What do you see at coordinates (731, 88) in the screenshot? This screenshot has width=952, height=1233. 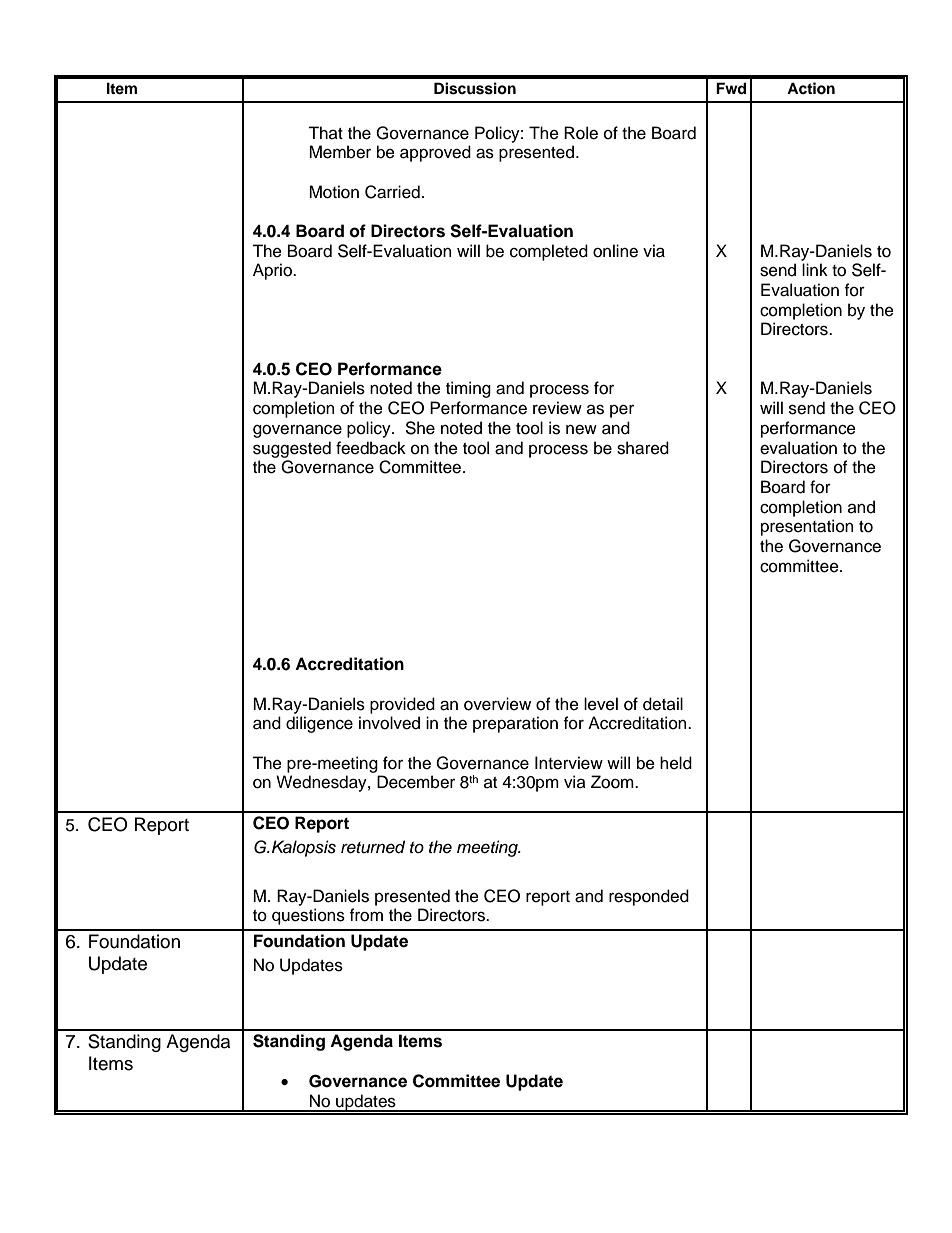 I see `Fwd` at bounding box center [731, 88].
